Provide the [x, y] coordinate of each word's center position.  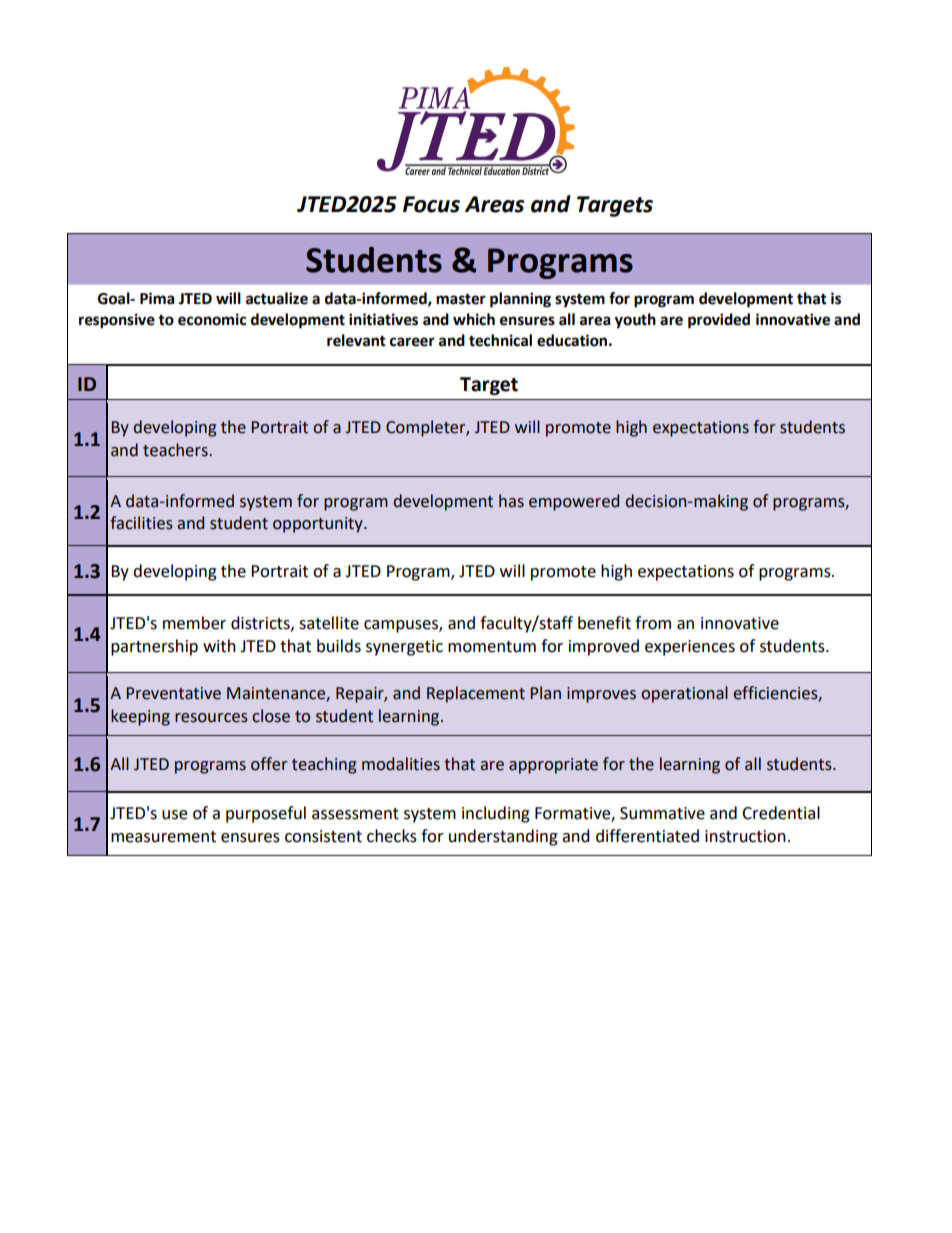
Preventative [173, 693]
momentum [492, 647]
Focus [431, 204]
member [194, 623]
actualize [277, 298]
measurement [163, 837]
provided [719, 321]
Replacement [476, 694]
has [511, 501]
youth [635, 321]
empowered [574, 502]
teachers [176, 450]
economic [212, 319]
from [653, 623]
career [412, 342]
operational [684, 694]
